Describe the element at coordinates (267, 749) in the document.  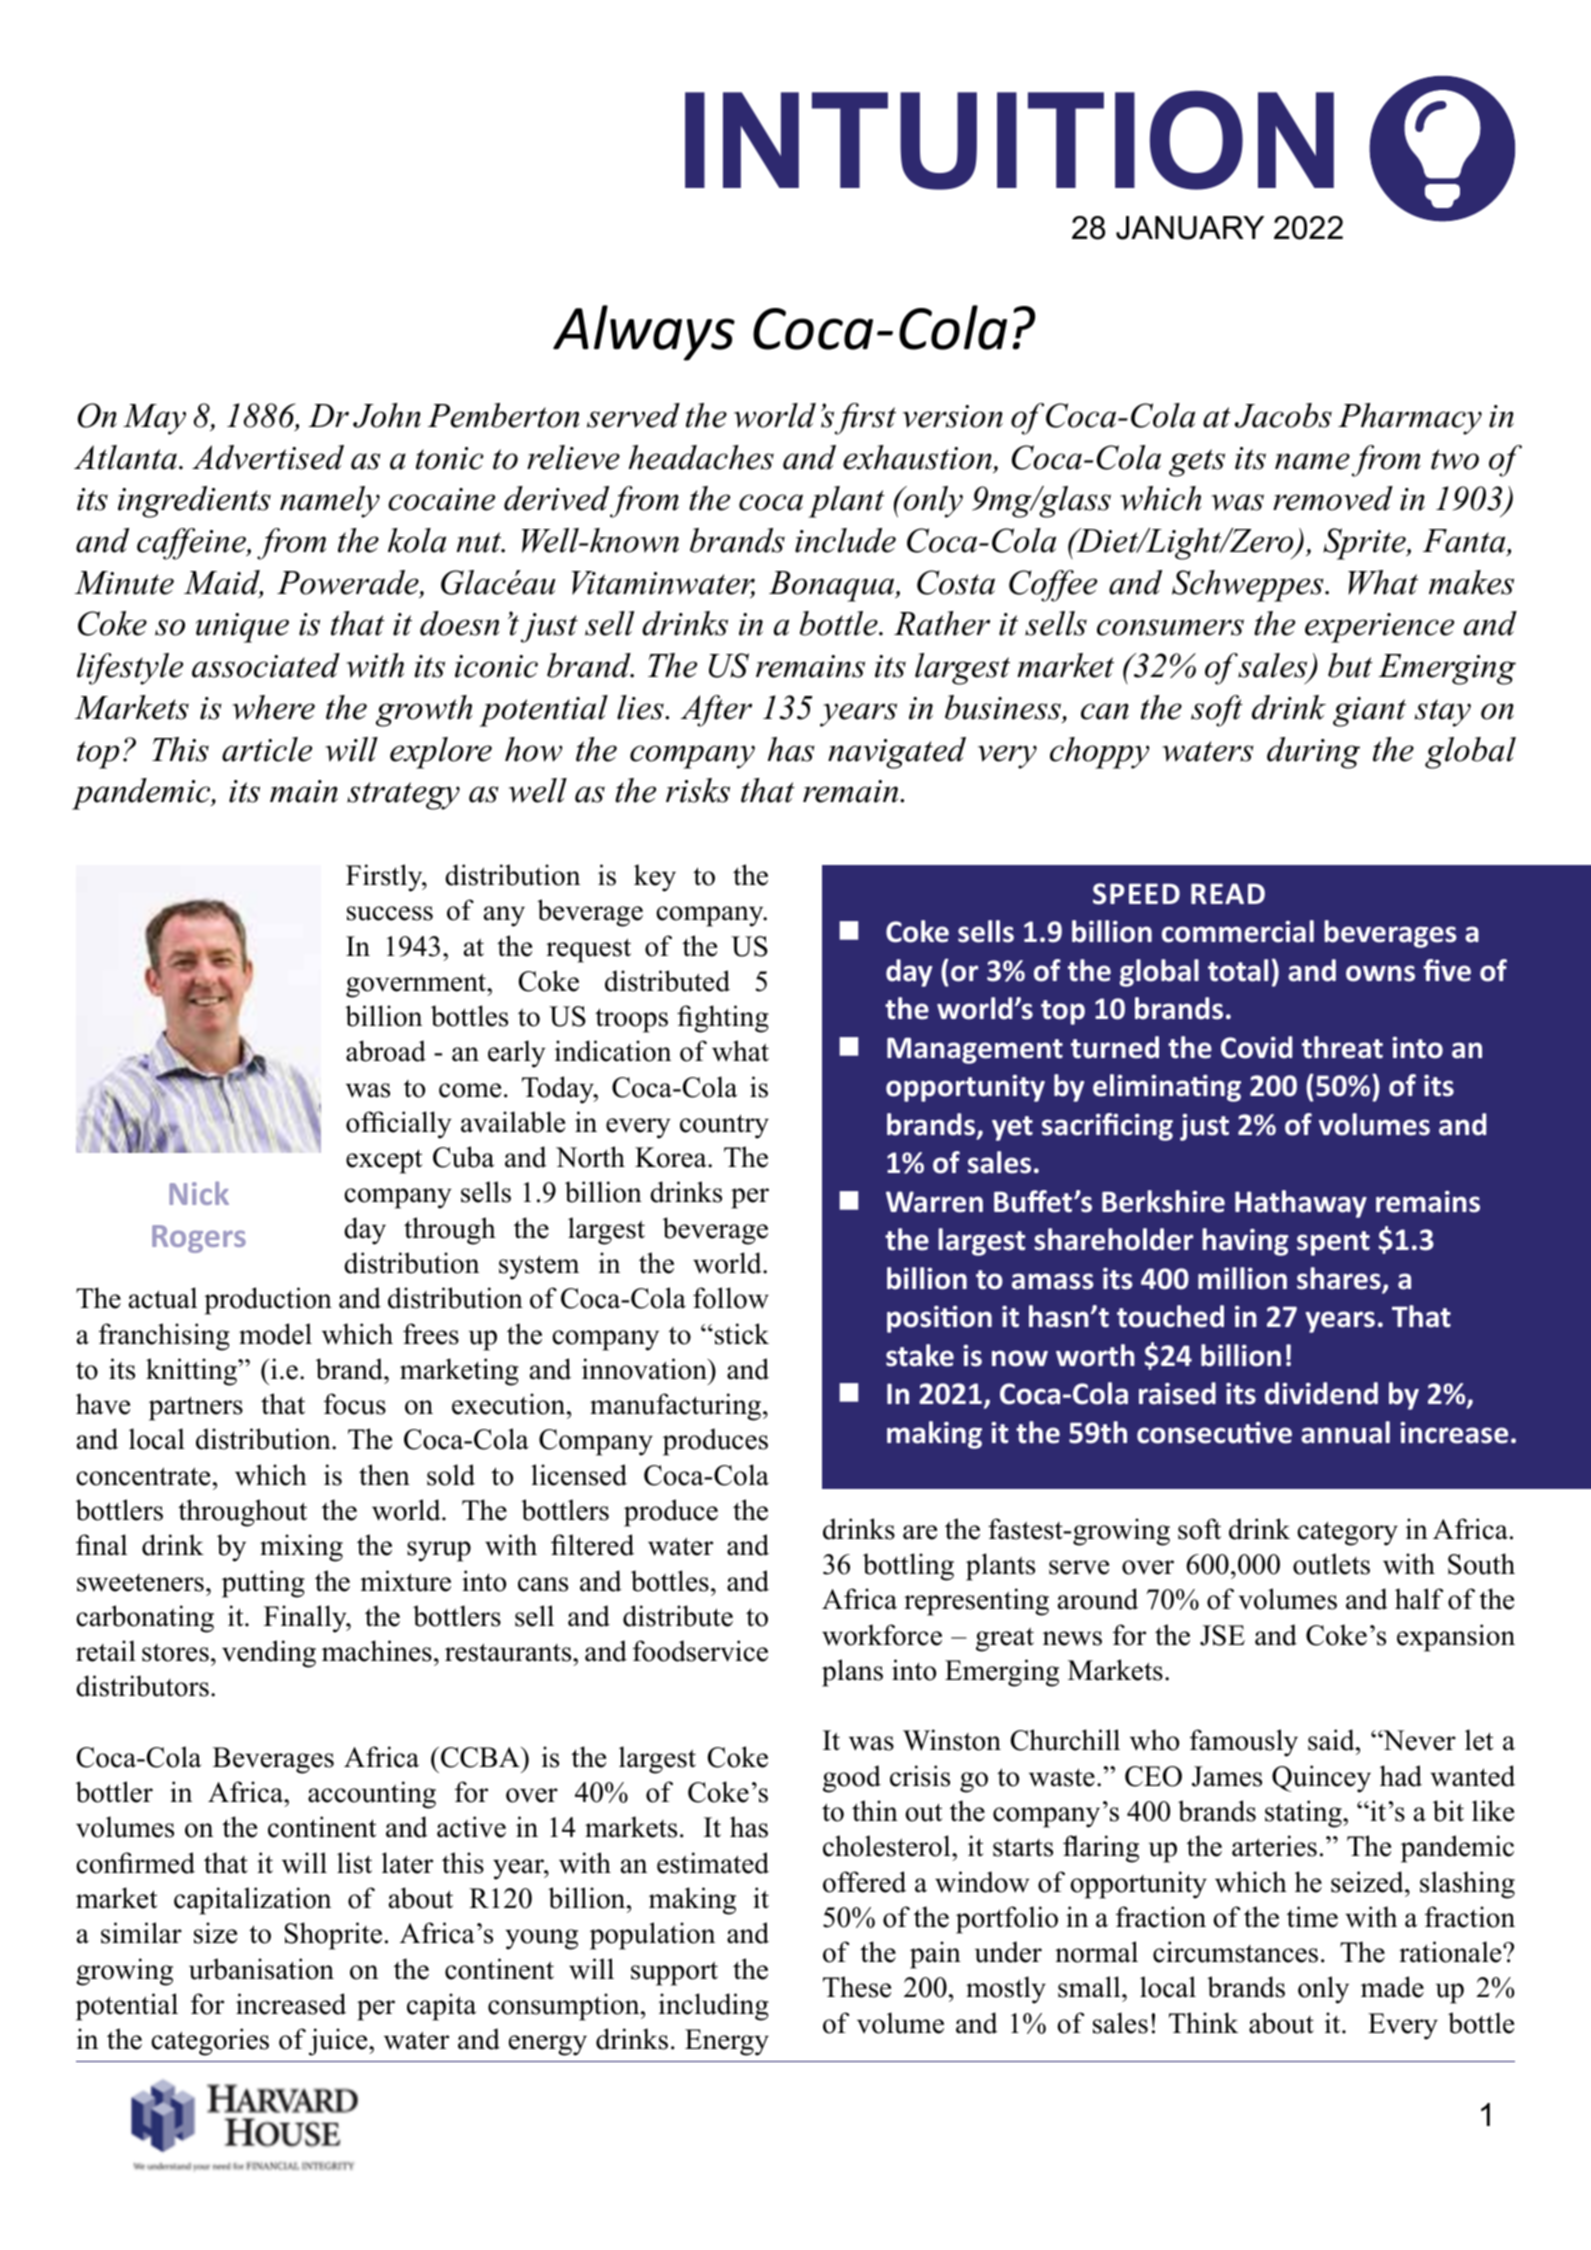
I see `article` at that location.
